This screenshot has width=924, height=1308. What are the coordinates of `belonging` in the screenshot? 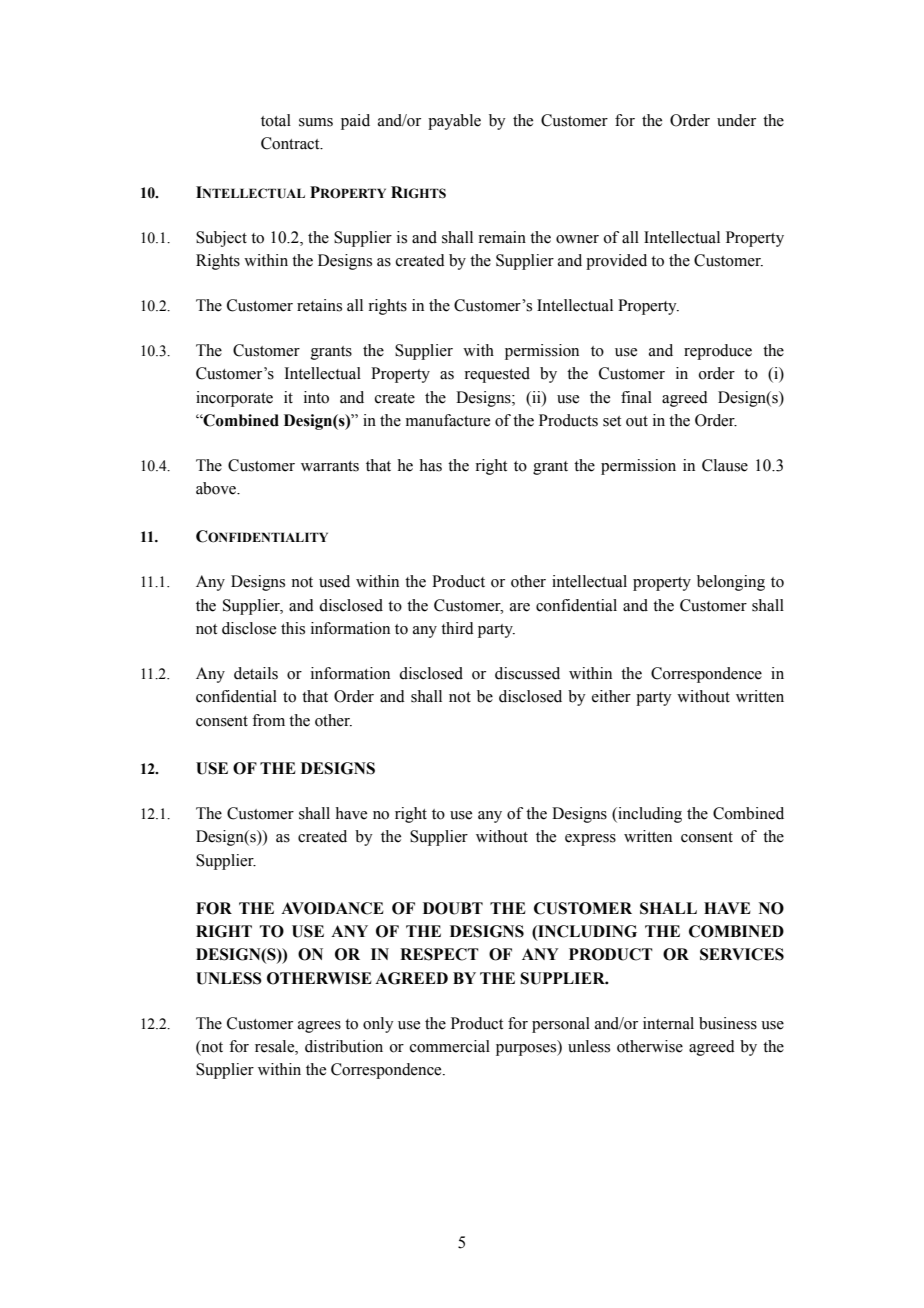 It's located at (731, 583).
